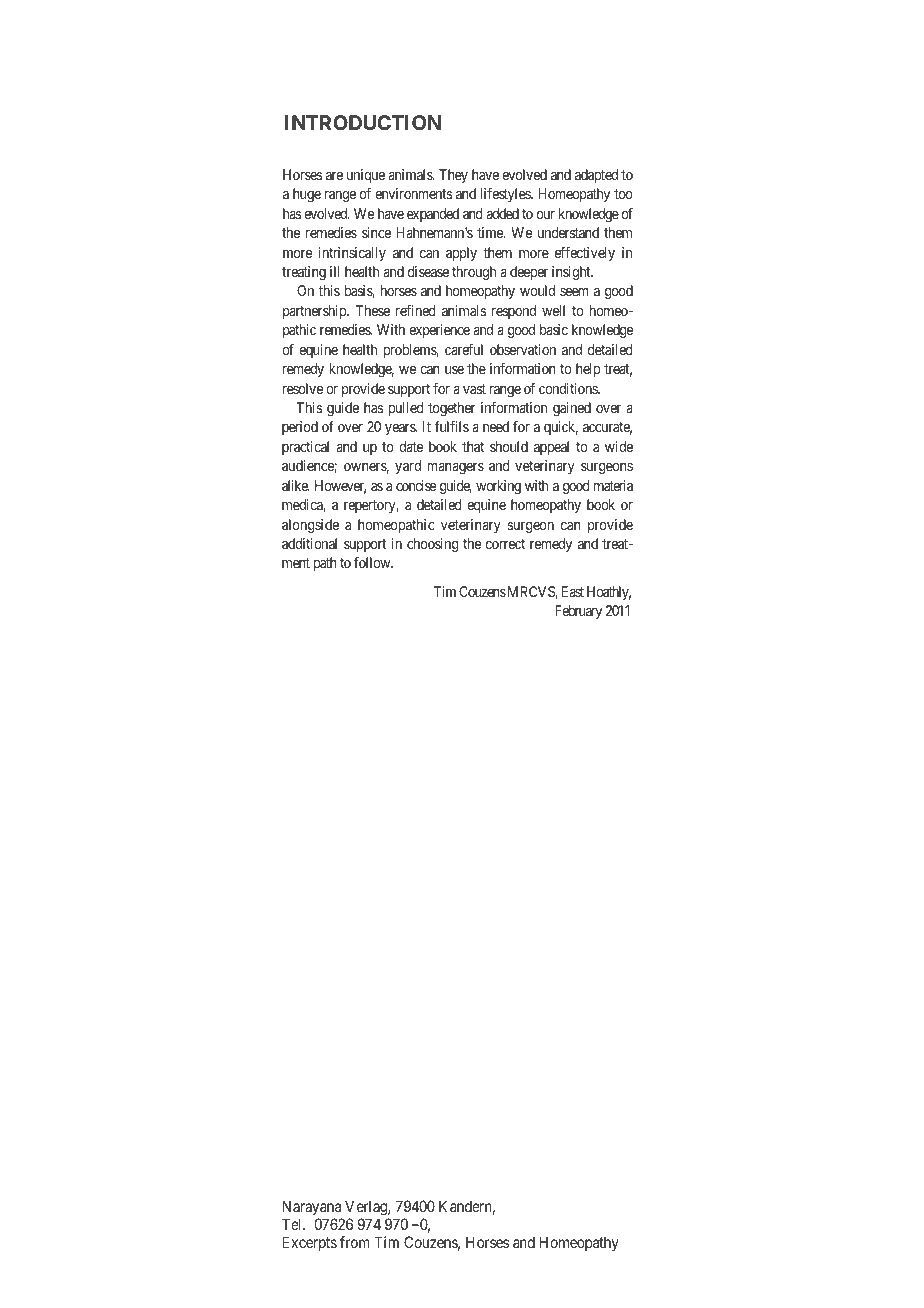 This screenshot has height=1308, width=924. What do you see at coordinates (453, 176) in the screenshot?
I see `They` at bounding box center [453, 176].
